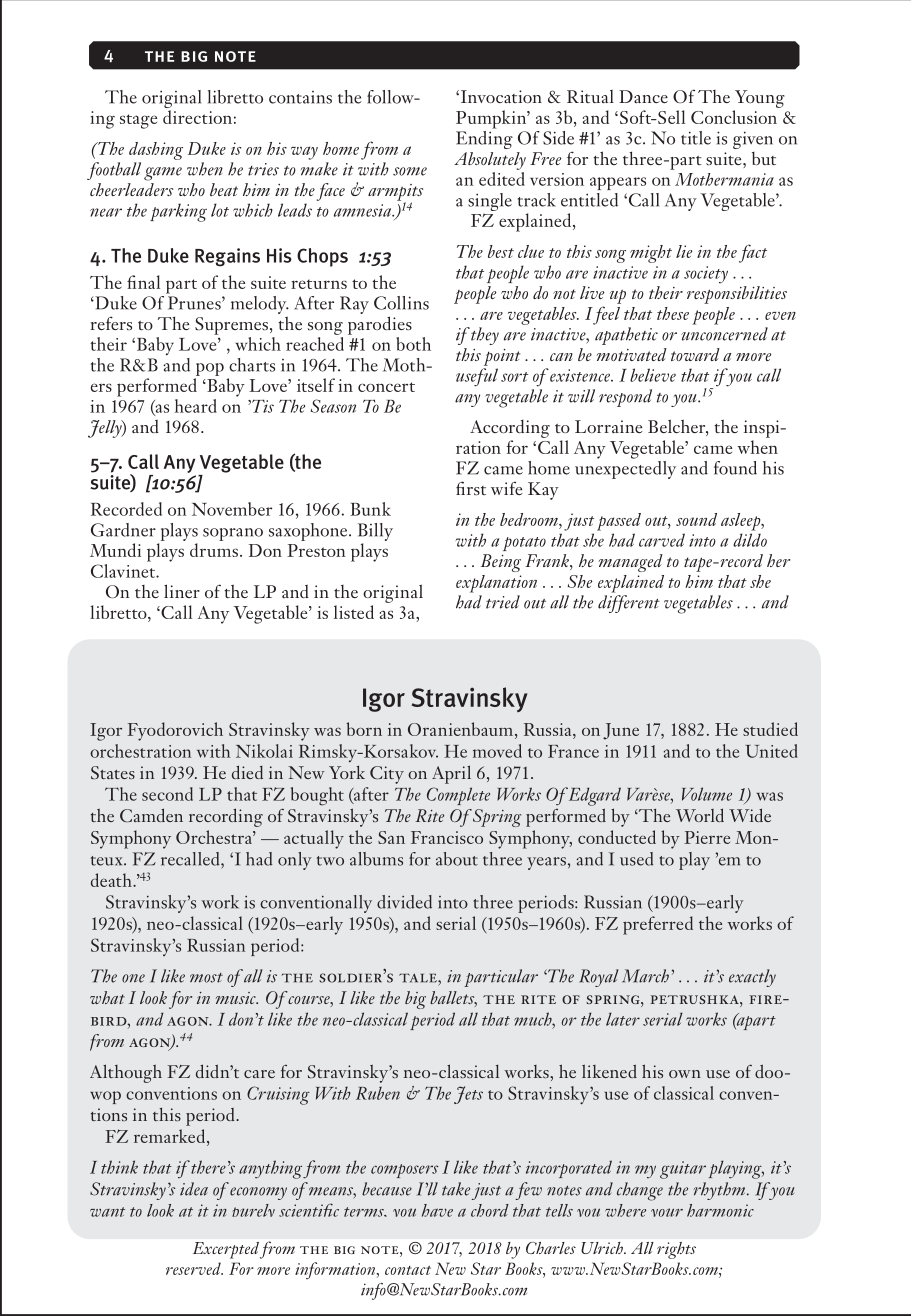 The image size is (911, 1316). Describe the element at coordinates (419, 978) in the page. I see `tale` at that location.
